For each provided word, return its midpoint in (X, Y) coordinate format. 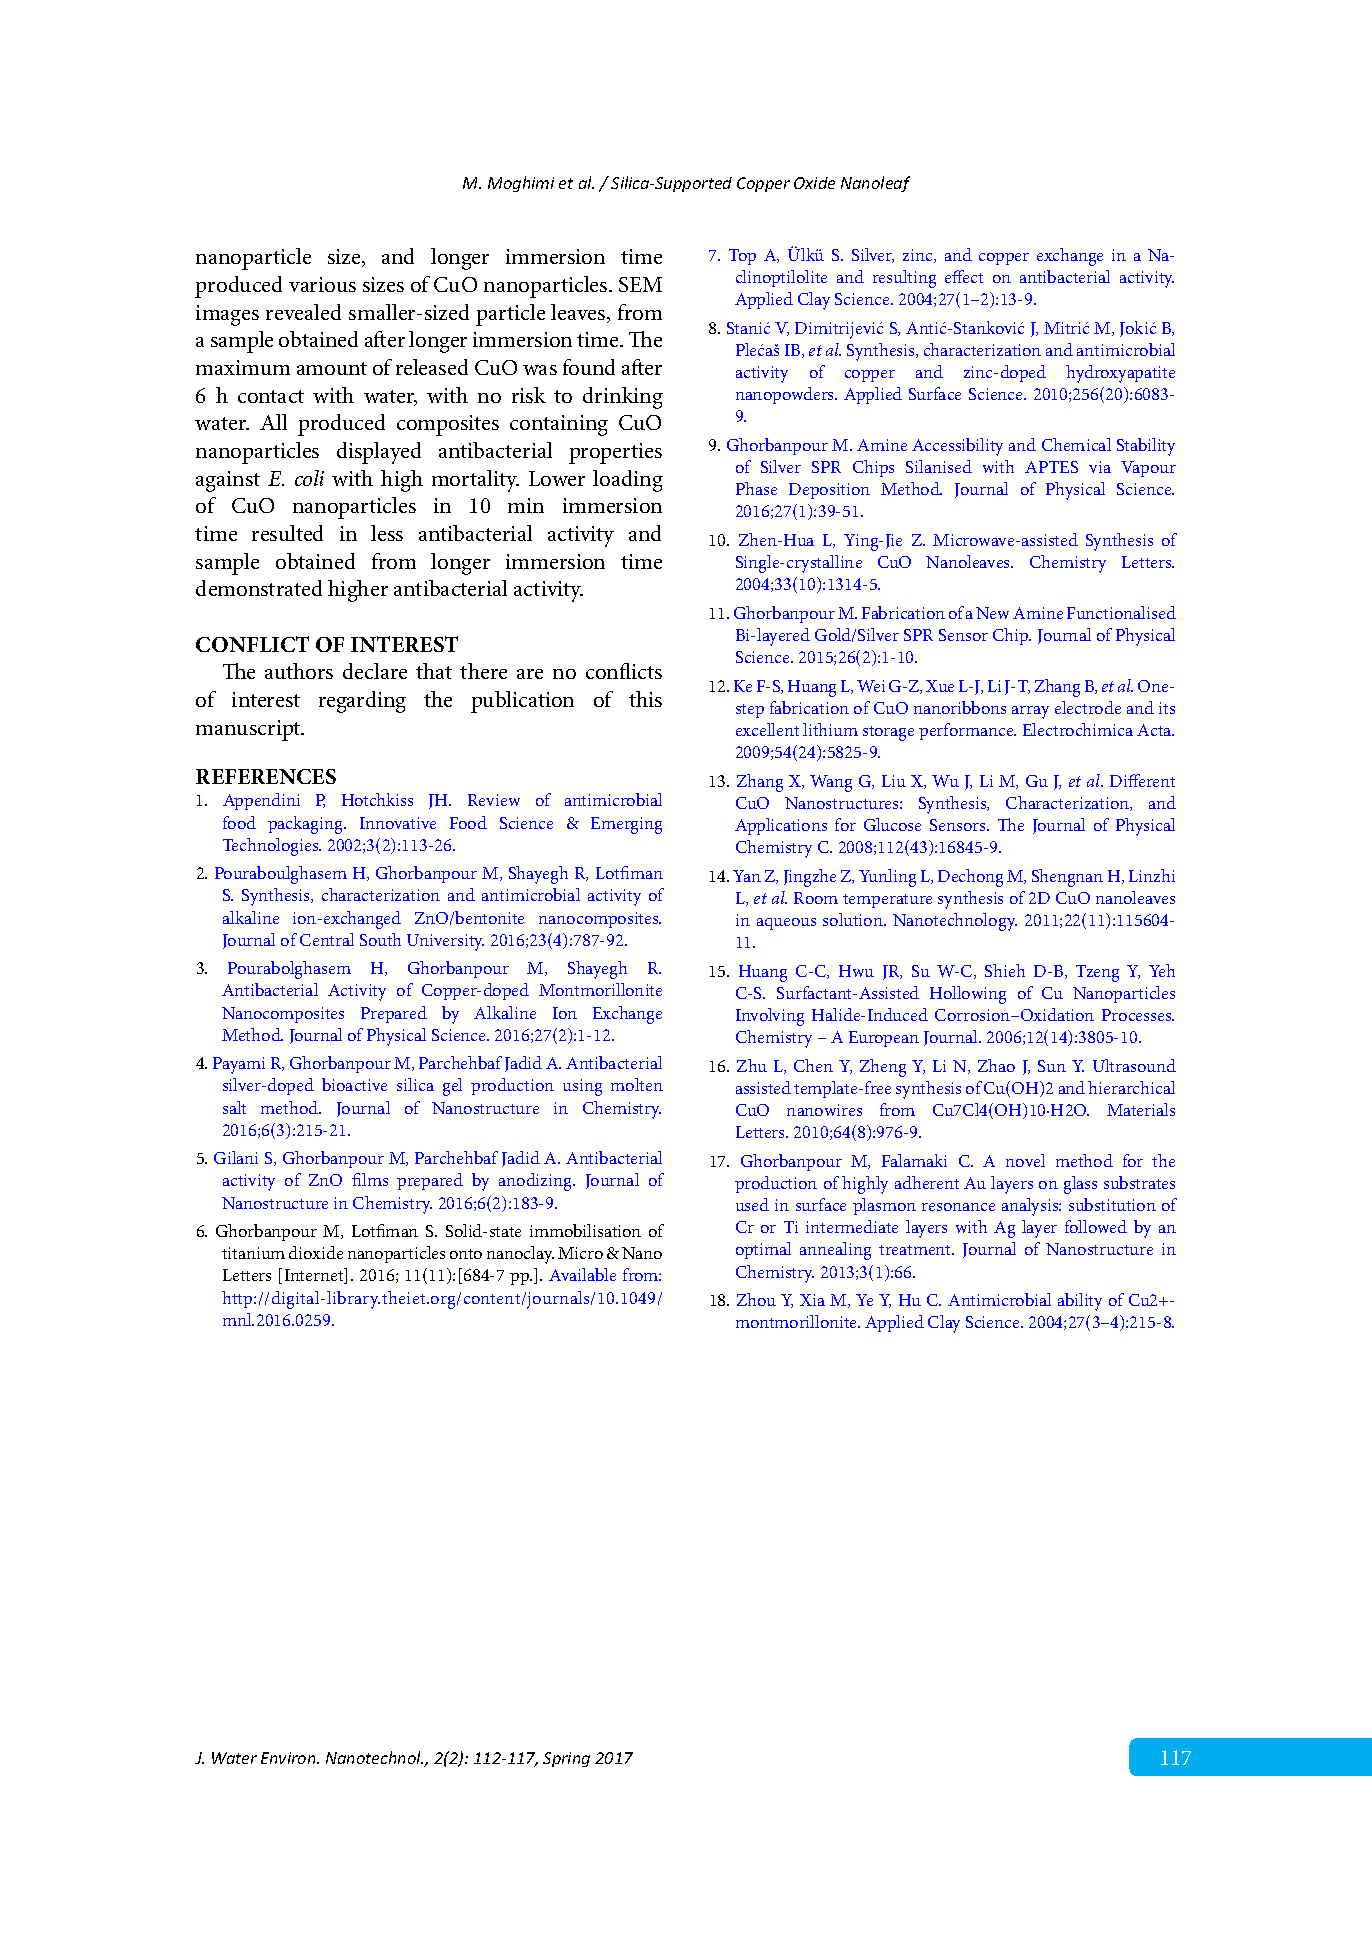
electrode (1088, 707)
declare (375, 671)
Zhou (756, 1299)
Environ (289, 1758)
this (645, 699)
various (322, 284)
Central (327, 939)
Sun (1052, 1066)
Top (742, 257)
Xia (812, 1300)
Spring (566, 1759)
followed (1096, 1226)
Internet (315, 1276)
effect (964, 276)
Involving (770, 1017)
